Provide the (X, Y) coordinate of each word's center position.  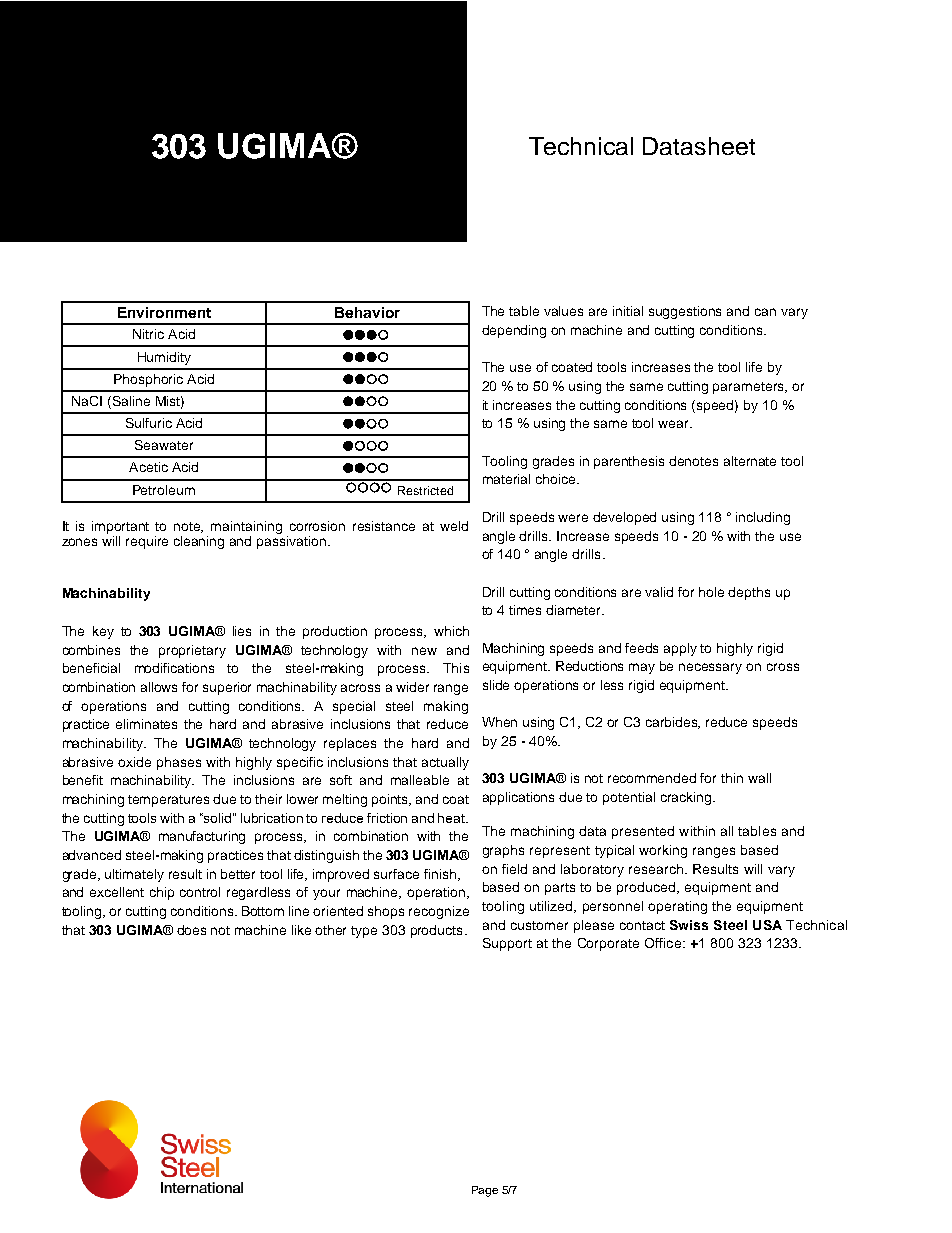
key (103, 632)
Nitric (148, 334)
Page (485, 1191)
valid (659, 592)
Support (507, 944)
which (451, 631)
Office (663, 943)
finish (440, 874)
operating (677, 907)
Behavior (367, 312)
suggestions (685, 312)
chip (162, 893)
